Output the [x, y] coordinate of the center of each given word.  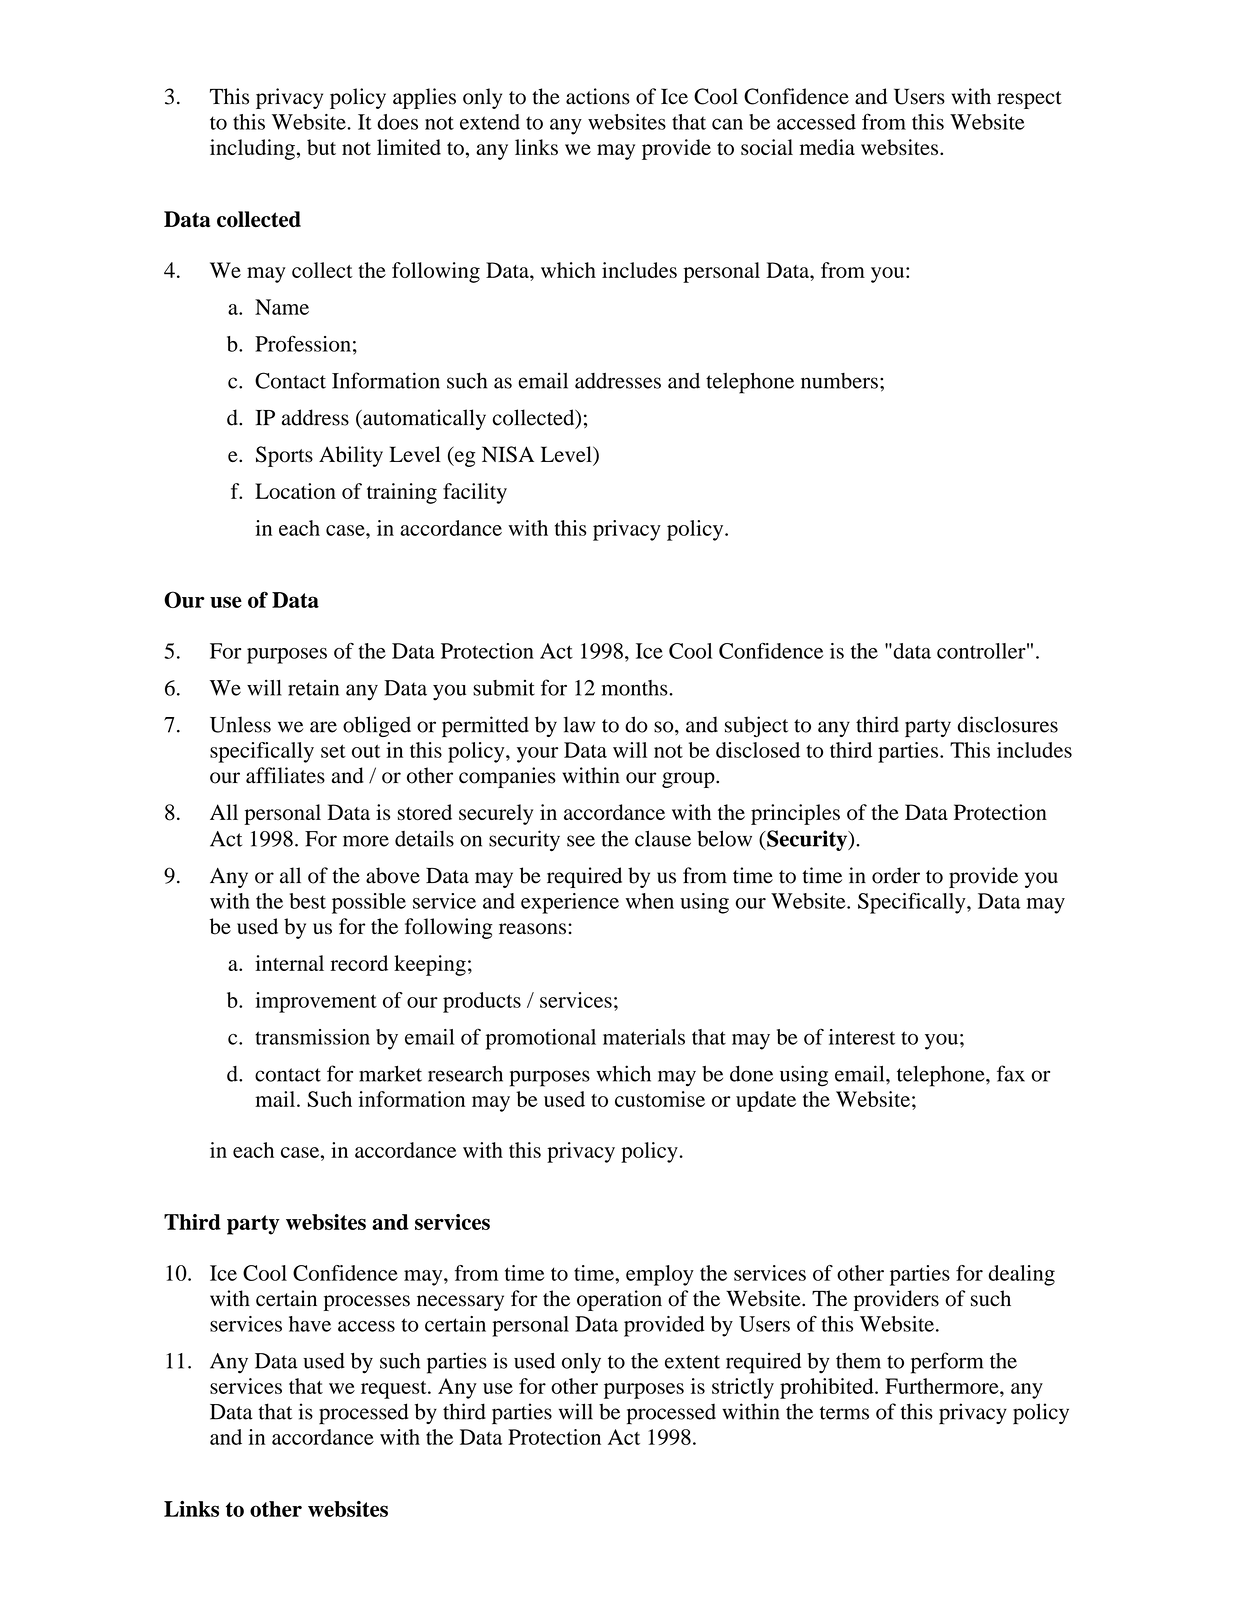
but [321, 147]
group [689, 780]
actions [598, 96]
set [333, 751]
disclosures [1008, 724]
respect [1029, 100]
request [395, 1390]
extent [692, 1362]
